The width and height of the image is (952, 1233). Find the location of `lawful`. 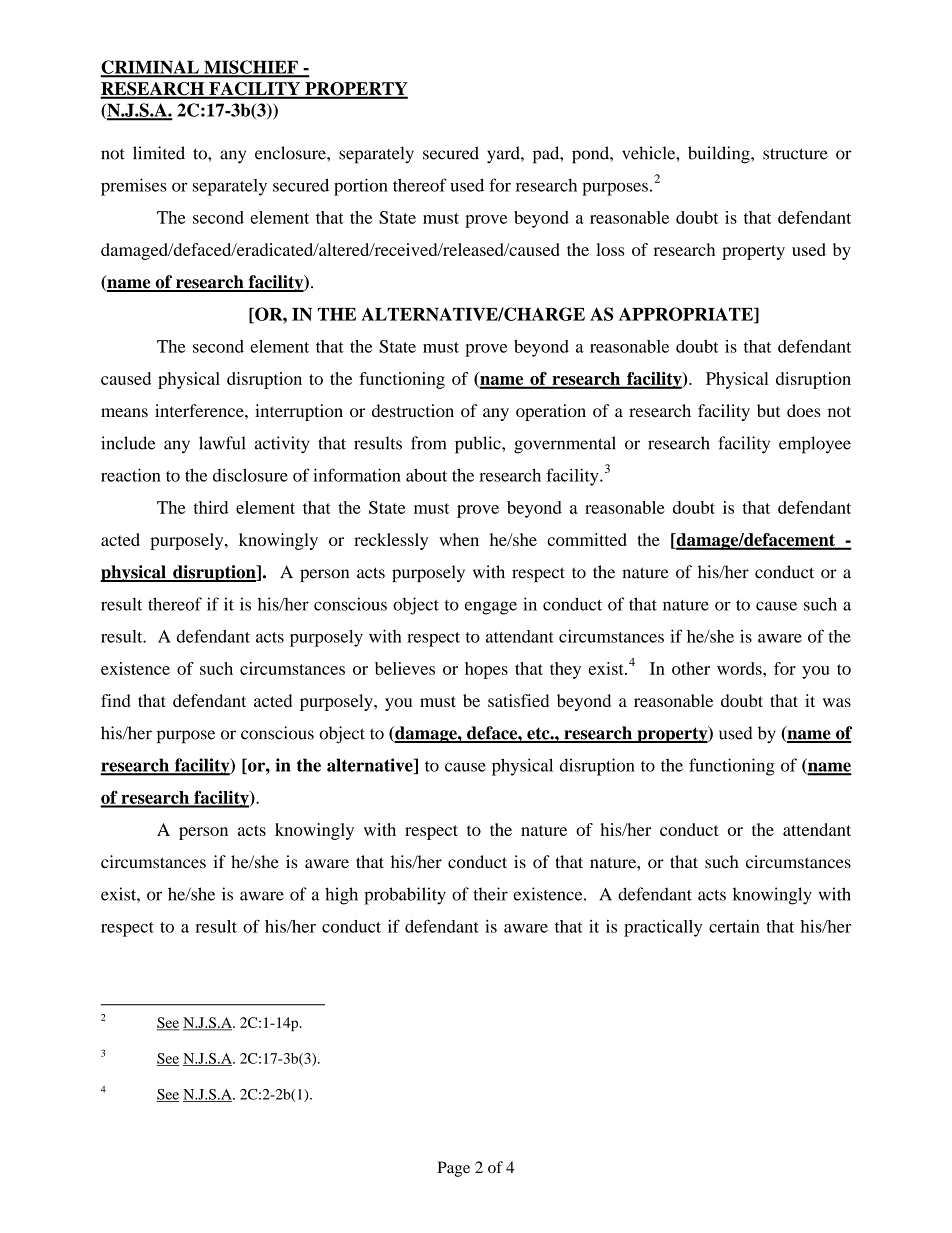

lawful is located at coordinates (222, 443).
